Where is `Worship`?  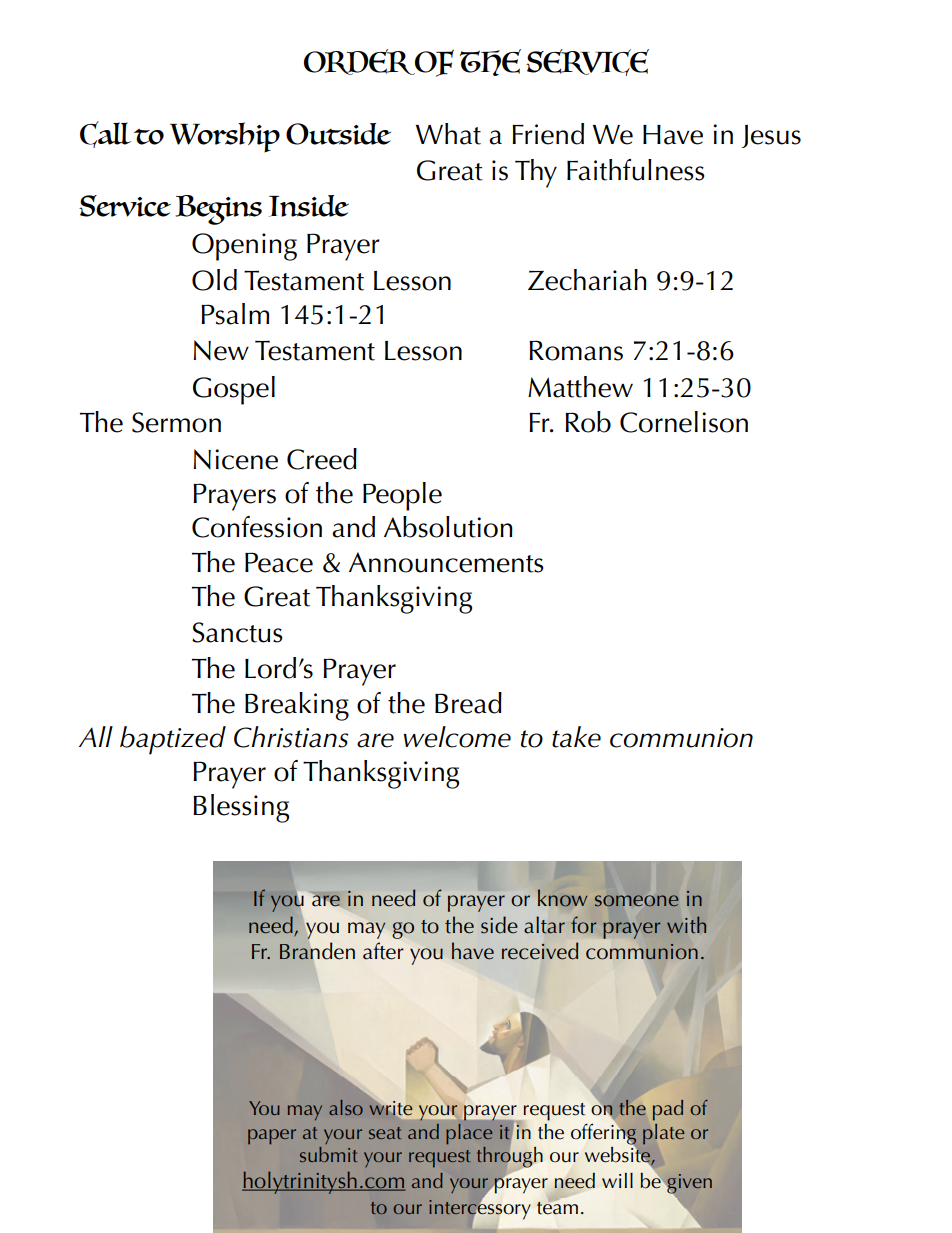
Worship is located at coordinates (225, 137).
